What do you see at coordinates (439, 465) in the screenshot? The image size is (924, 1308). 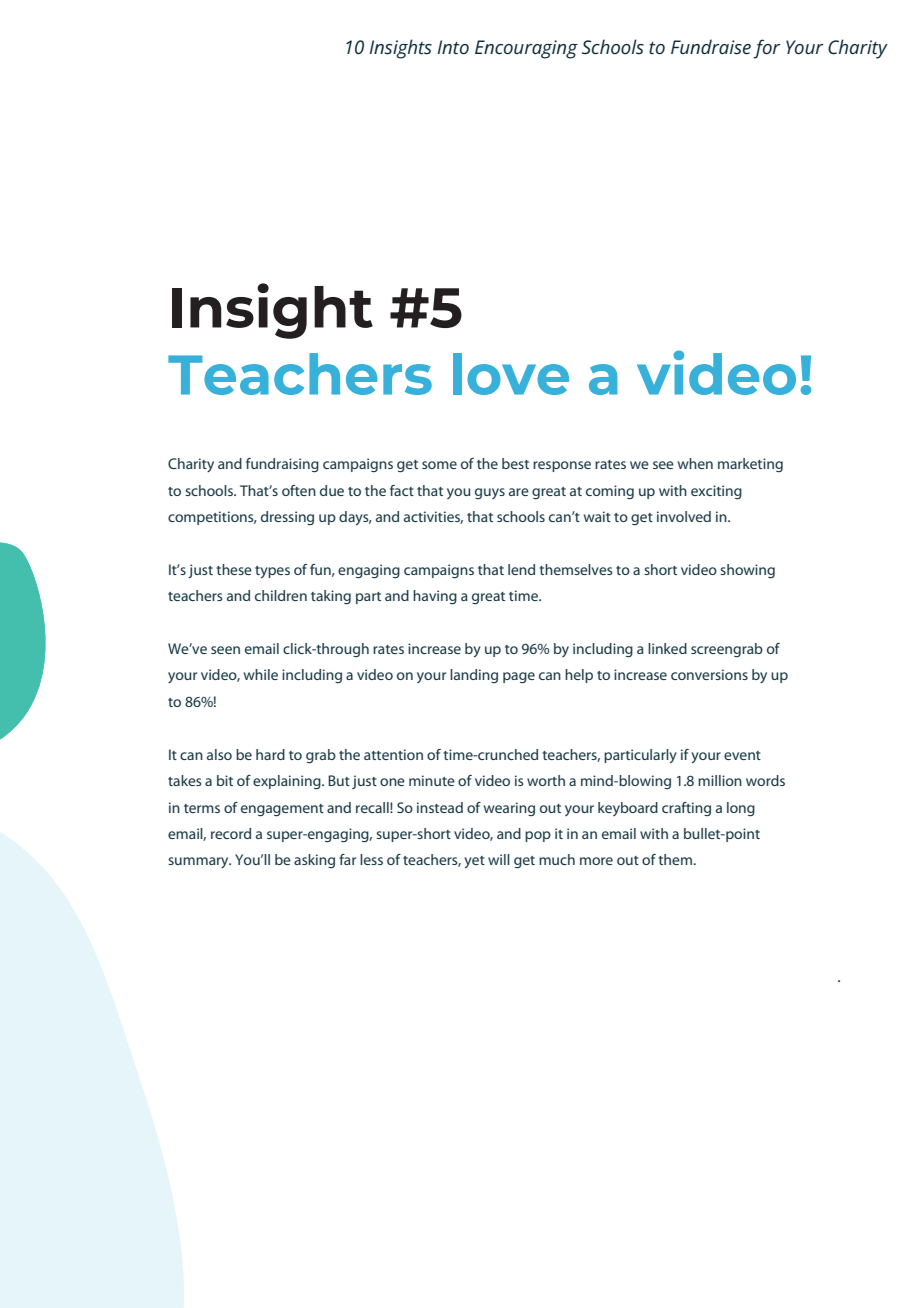 I see `some` at bounding box center [439, 465].
